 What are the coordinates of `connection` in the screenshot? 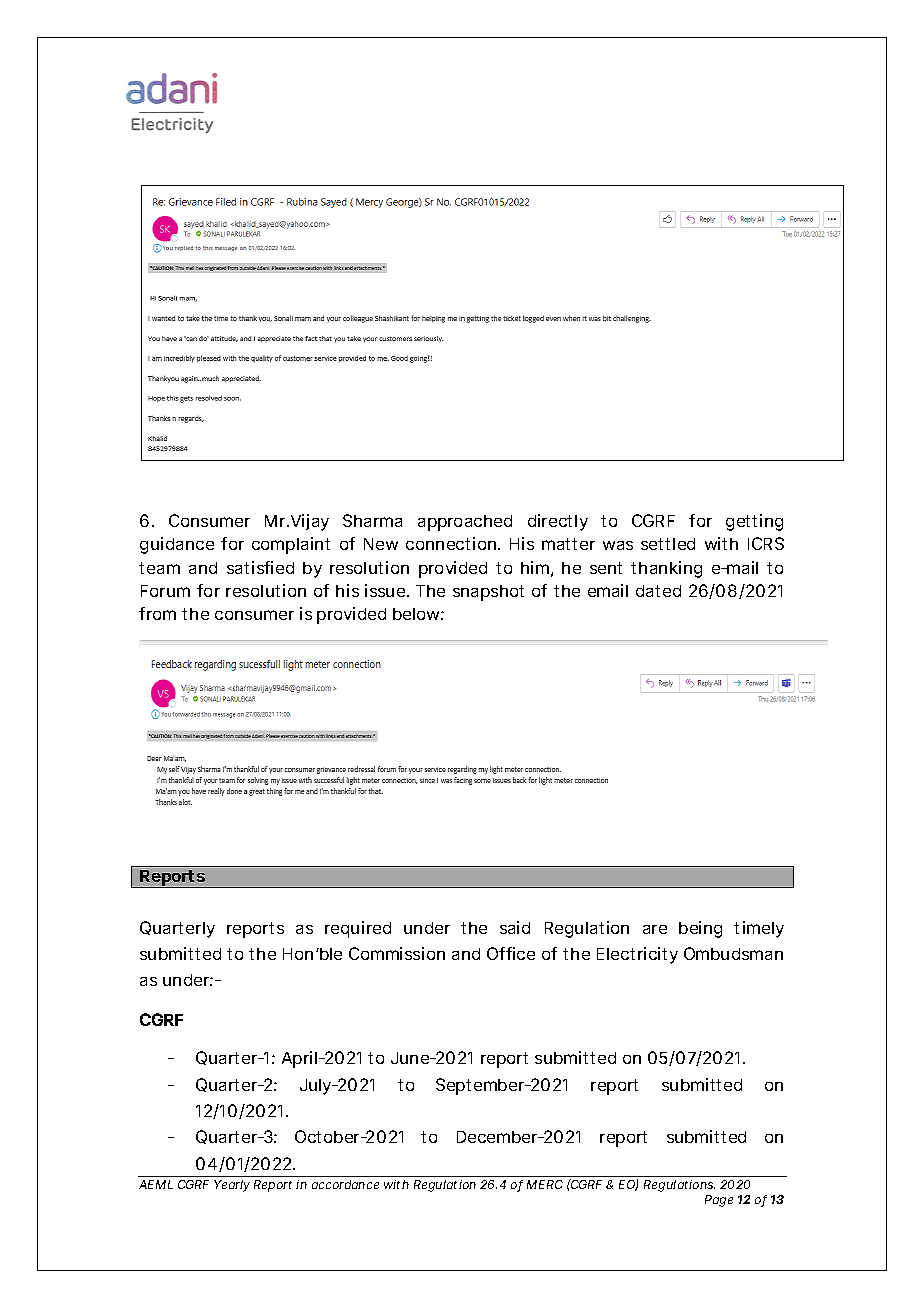 It's located at (452, 543).
